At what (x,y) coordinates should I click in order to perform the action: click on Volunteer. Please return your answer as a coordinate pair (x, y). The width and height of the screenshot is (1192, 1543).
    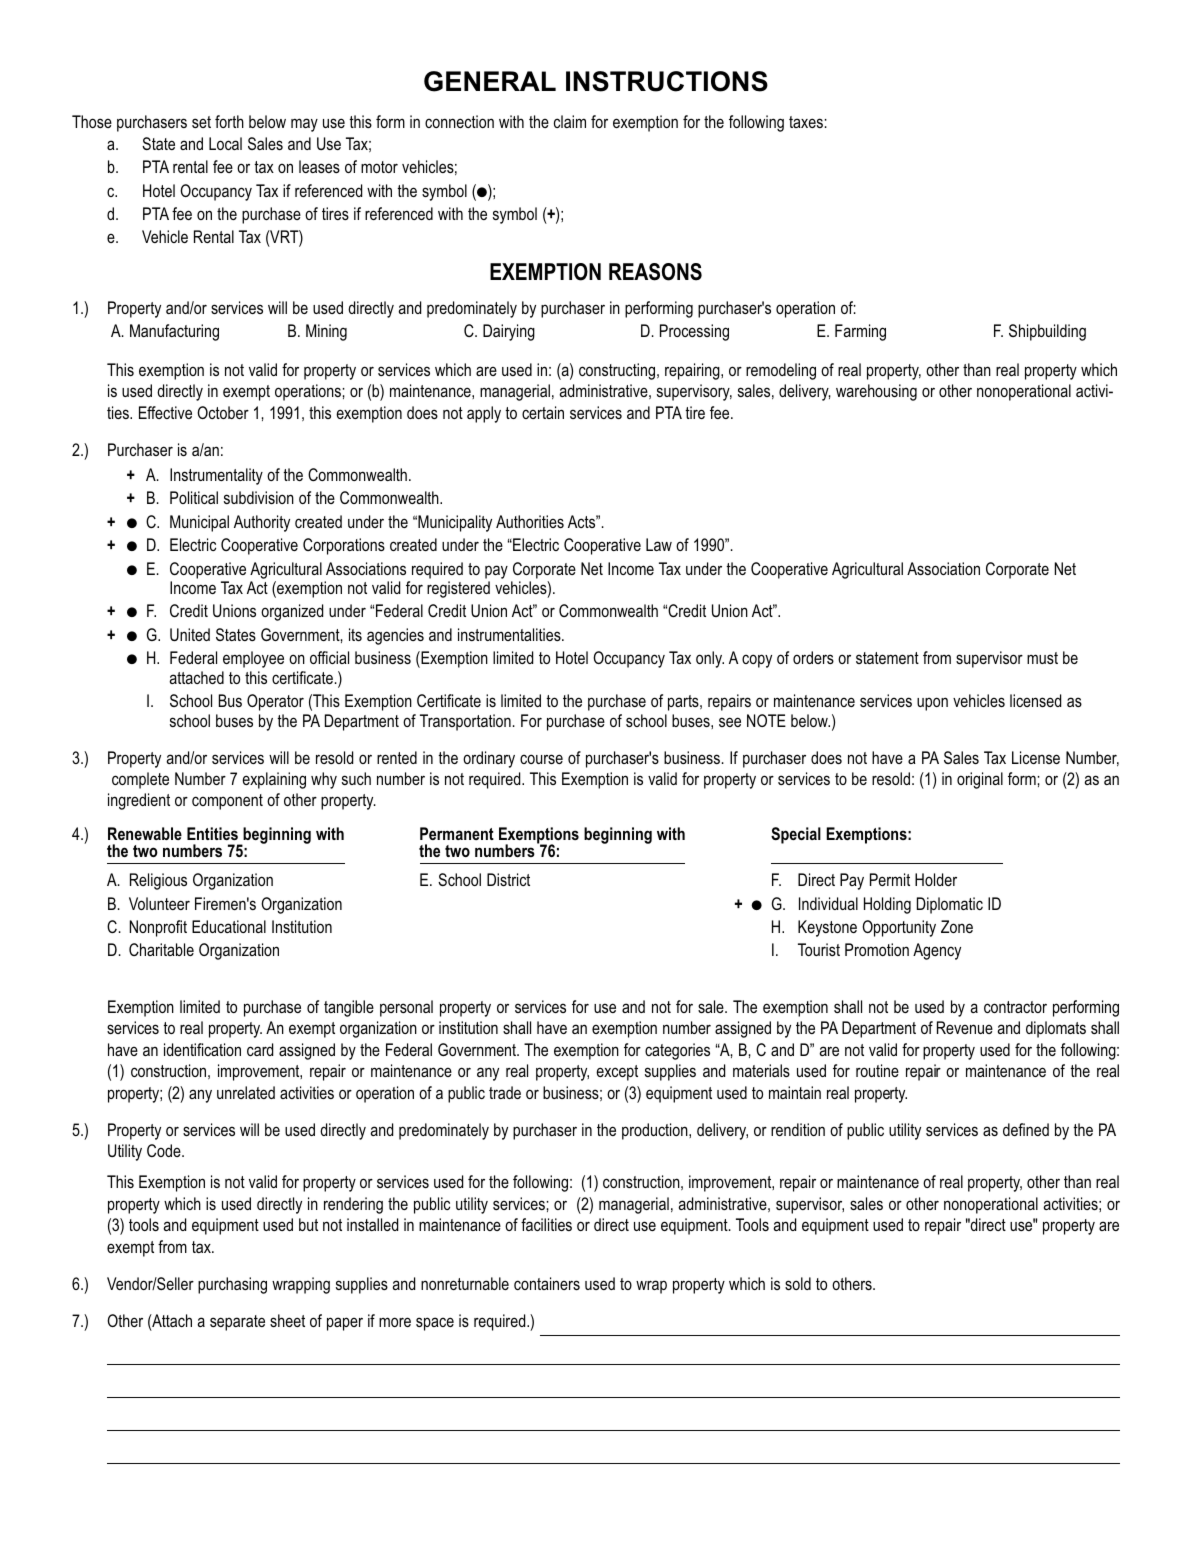
    Looking at the image, I should click on (159, 903).
